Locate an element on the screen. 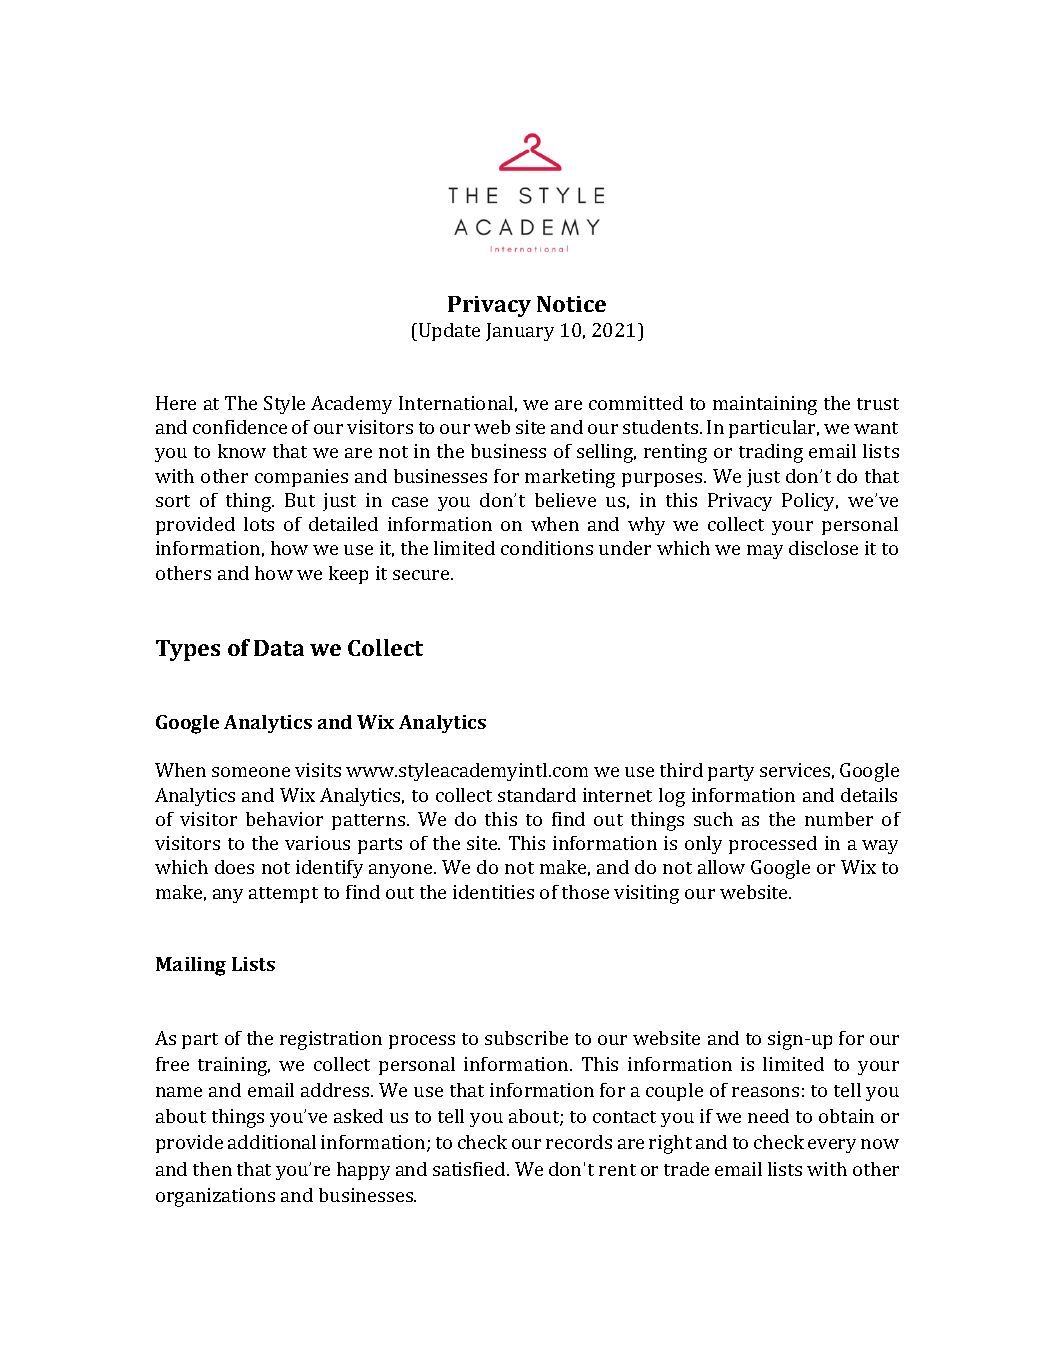 The width and height of the screenshot is (1055, 1365). services is located at coordinates (795, 770).
